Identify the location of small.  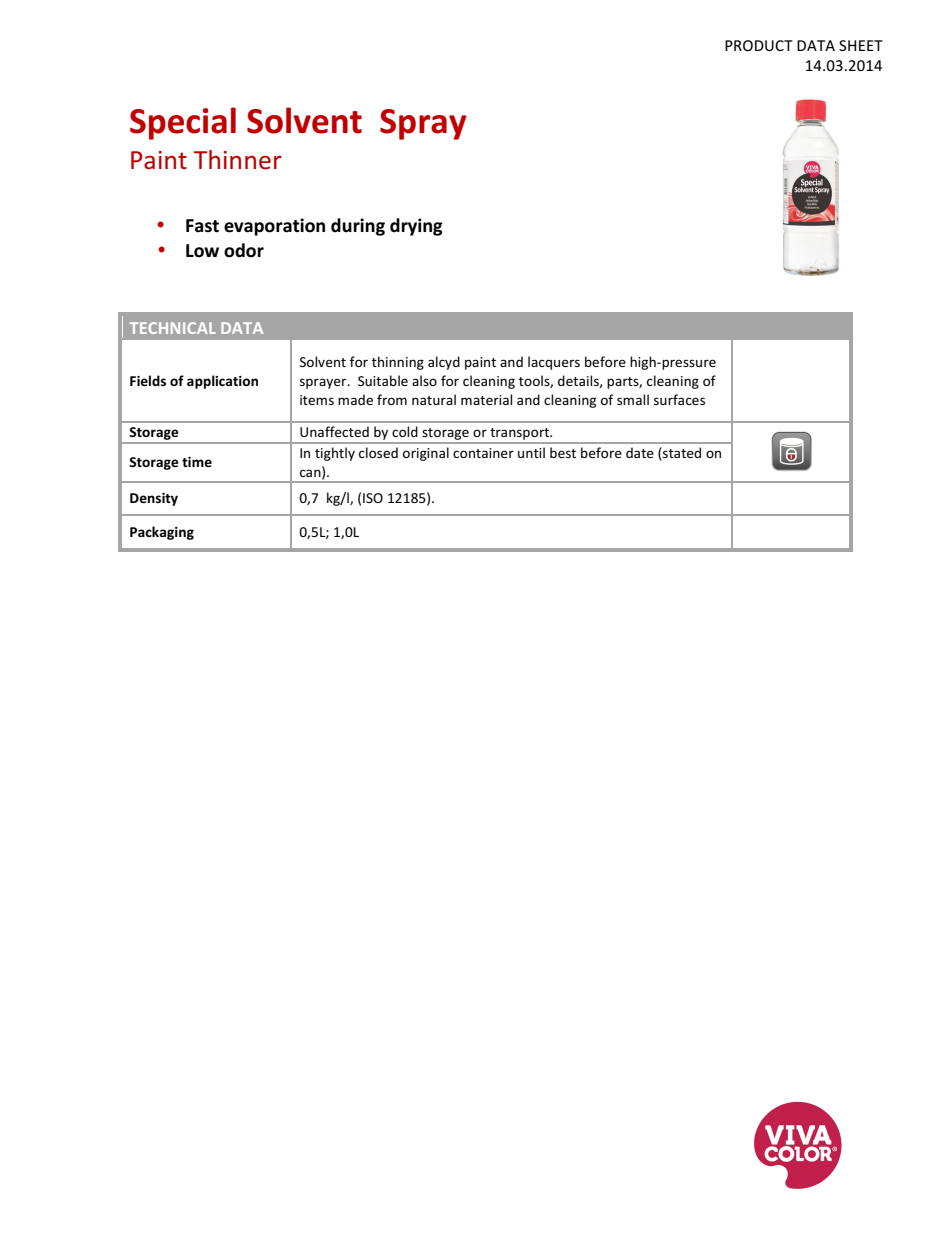
(633, 399).
